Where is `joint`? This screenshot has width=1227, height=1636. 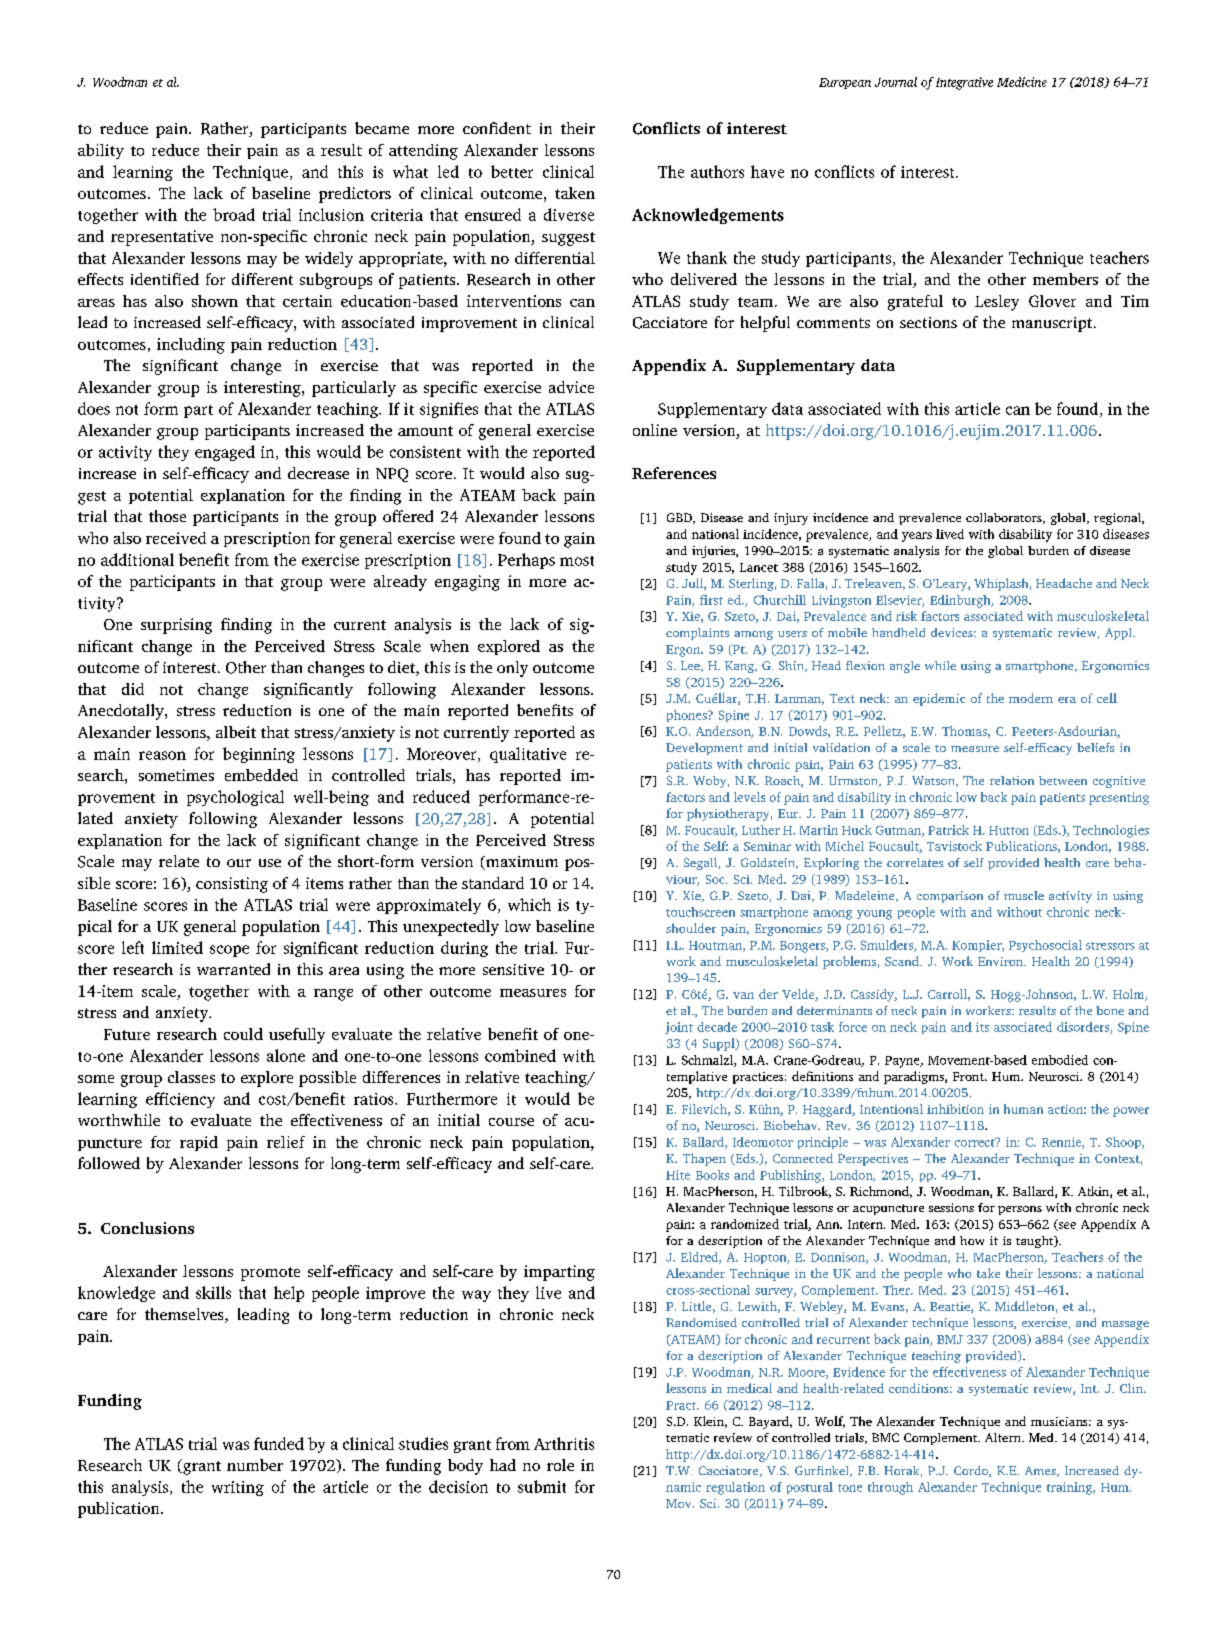 joint is located at coordinates (679, 1028).
